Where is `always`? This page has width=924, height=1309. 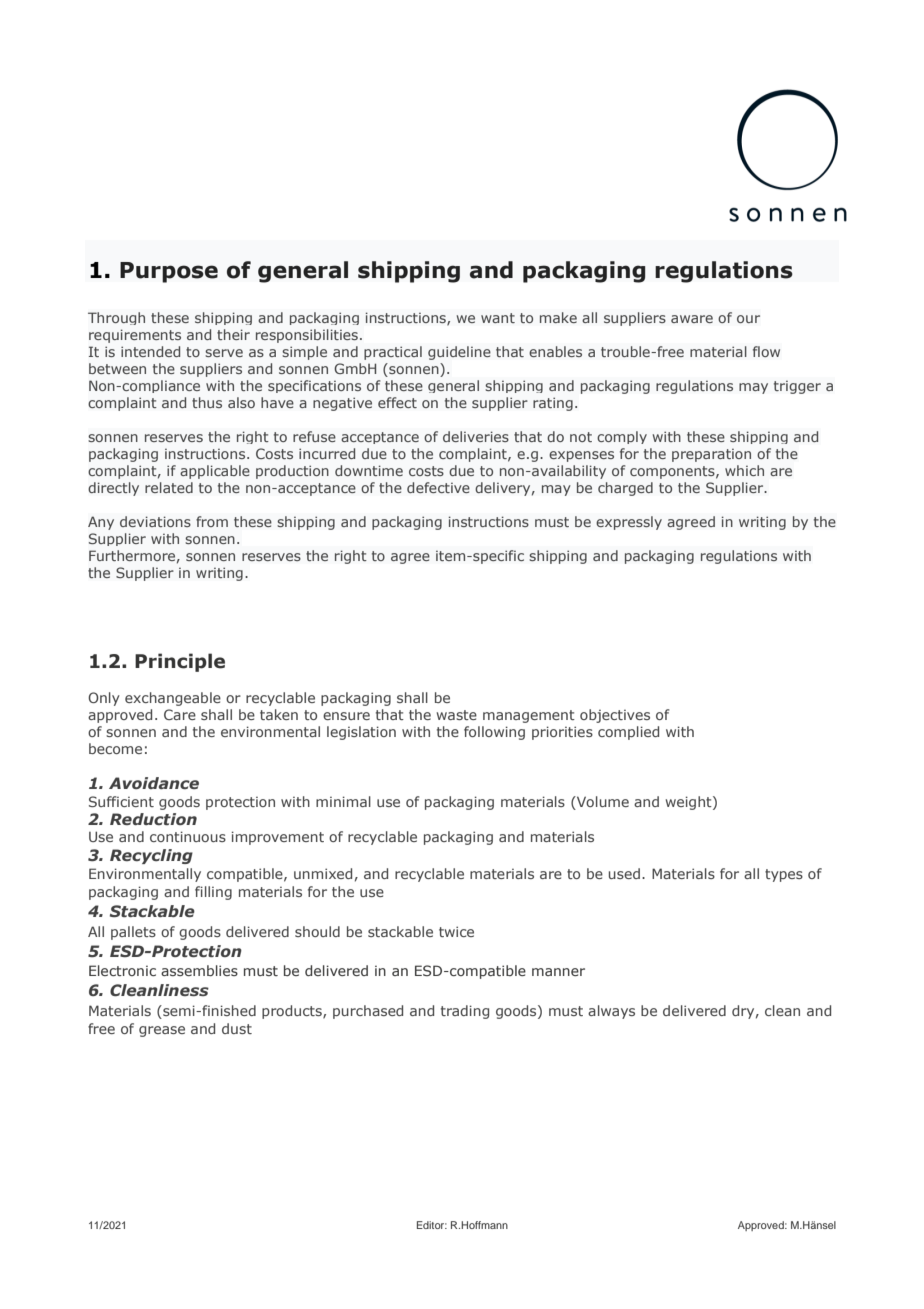 always is located at coordinates (611, 1012).
